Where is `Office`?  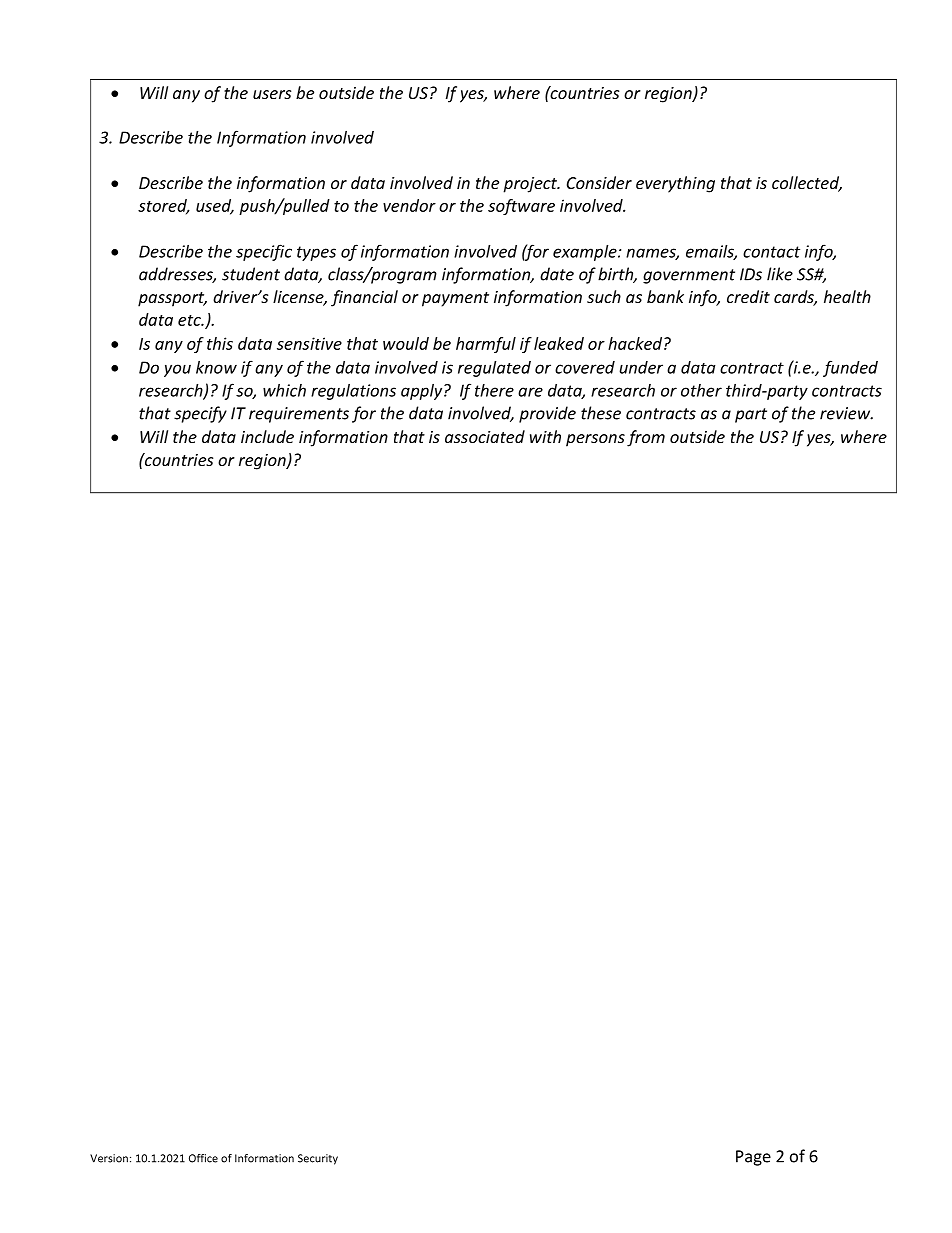 Office is located at coordinates (203, 1158).
